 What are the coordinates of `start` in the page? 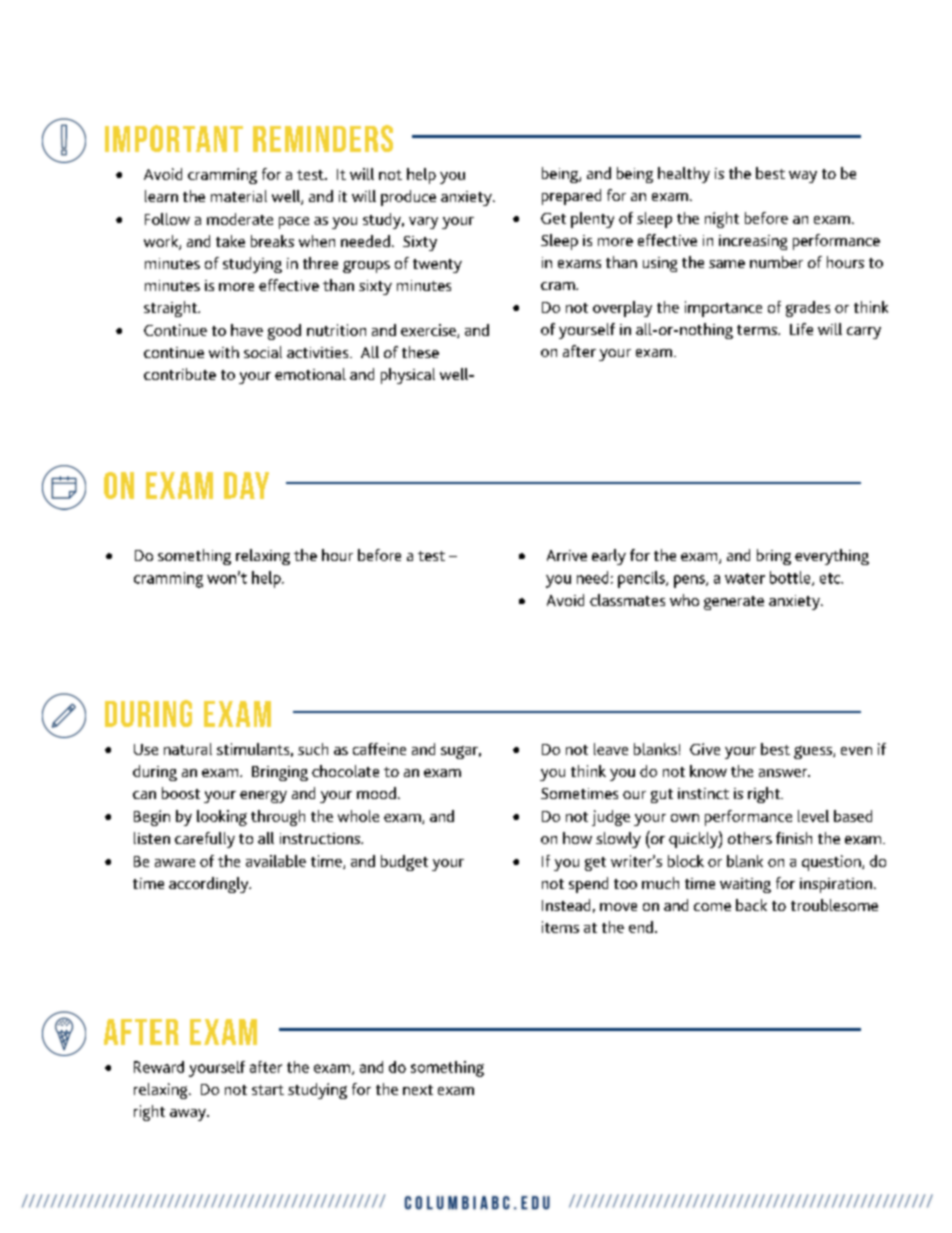 It's located at (268, 1090).
